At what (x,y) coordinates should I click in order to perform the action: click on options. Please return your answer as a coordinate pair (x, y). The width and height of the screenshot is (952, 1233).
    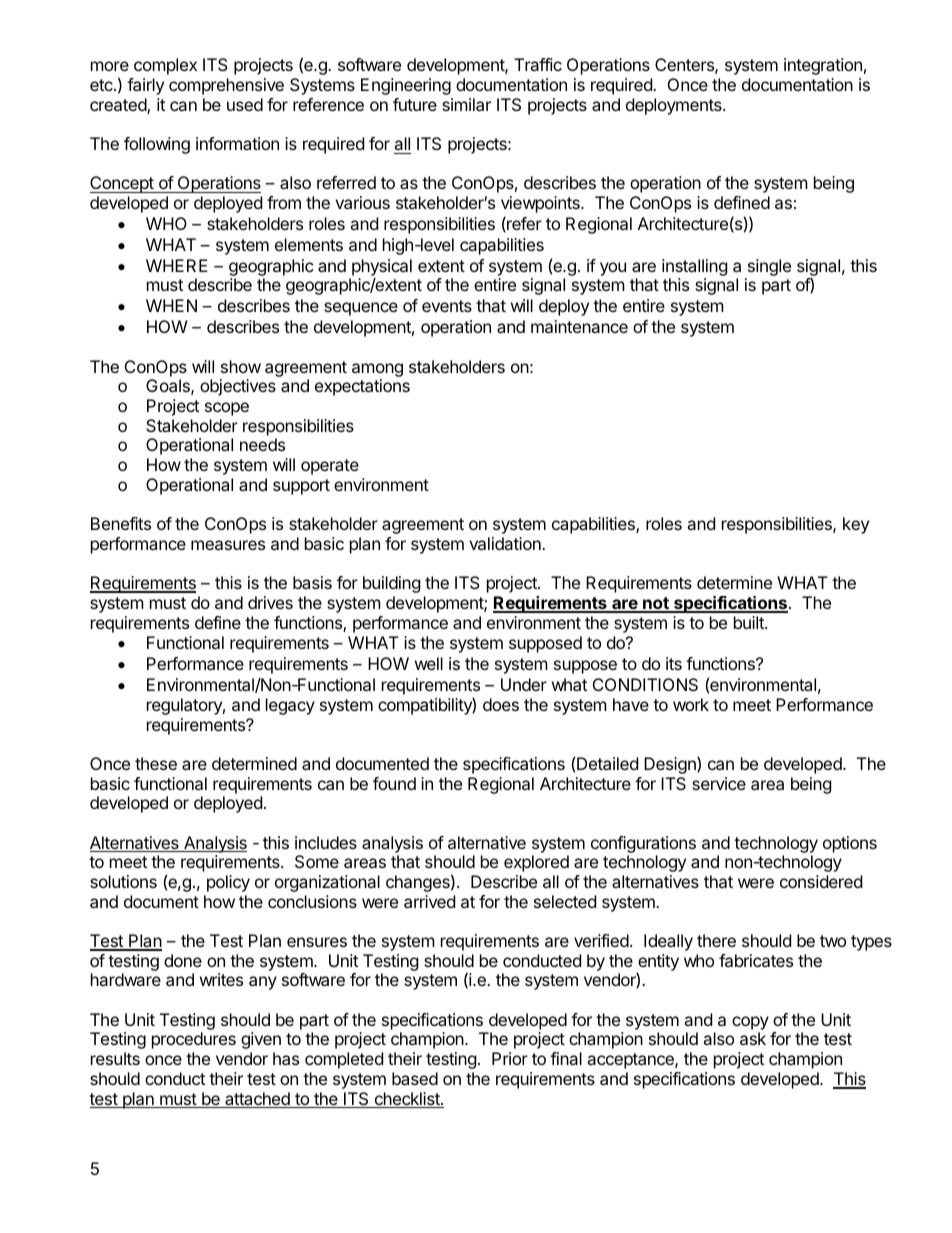
    Looking at the image, I should click on (850, 844).
